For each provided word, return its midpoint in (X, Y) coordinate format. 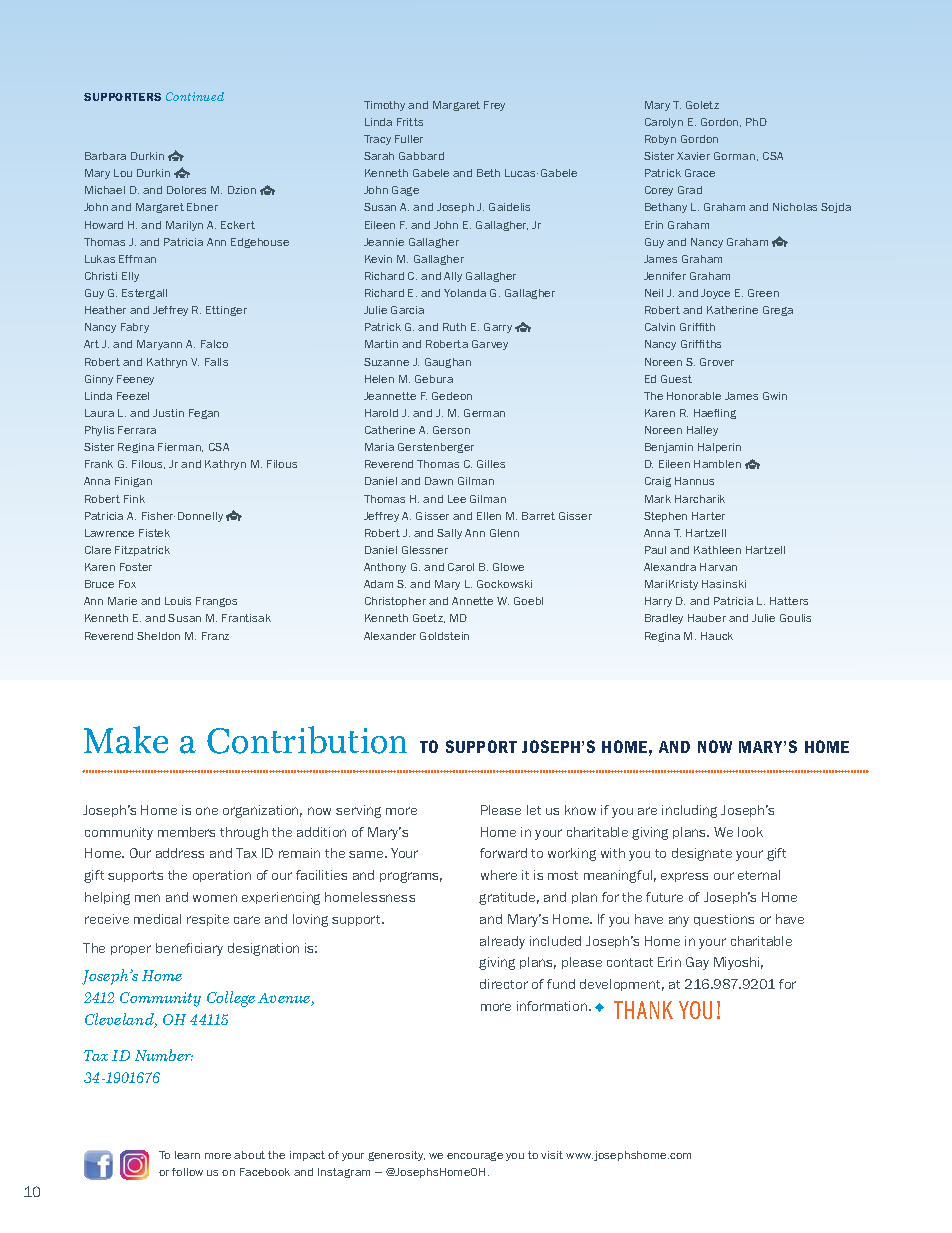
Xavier (693, 156)
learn (187, 1155)
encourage (475, 1156)
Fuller (409, 139)
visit (552, 1155)
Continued (195, 96)
